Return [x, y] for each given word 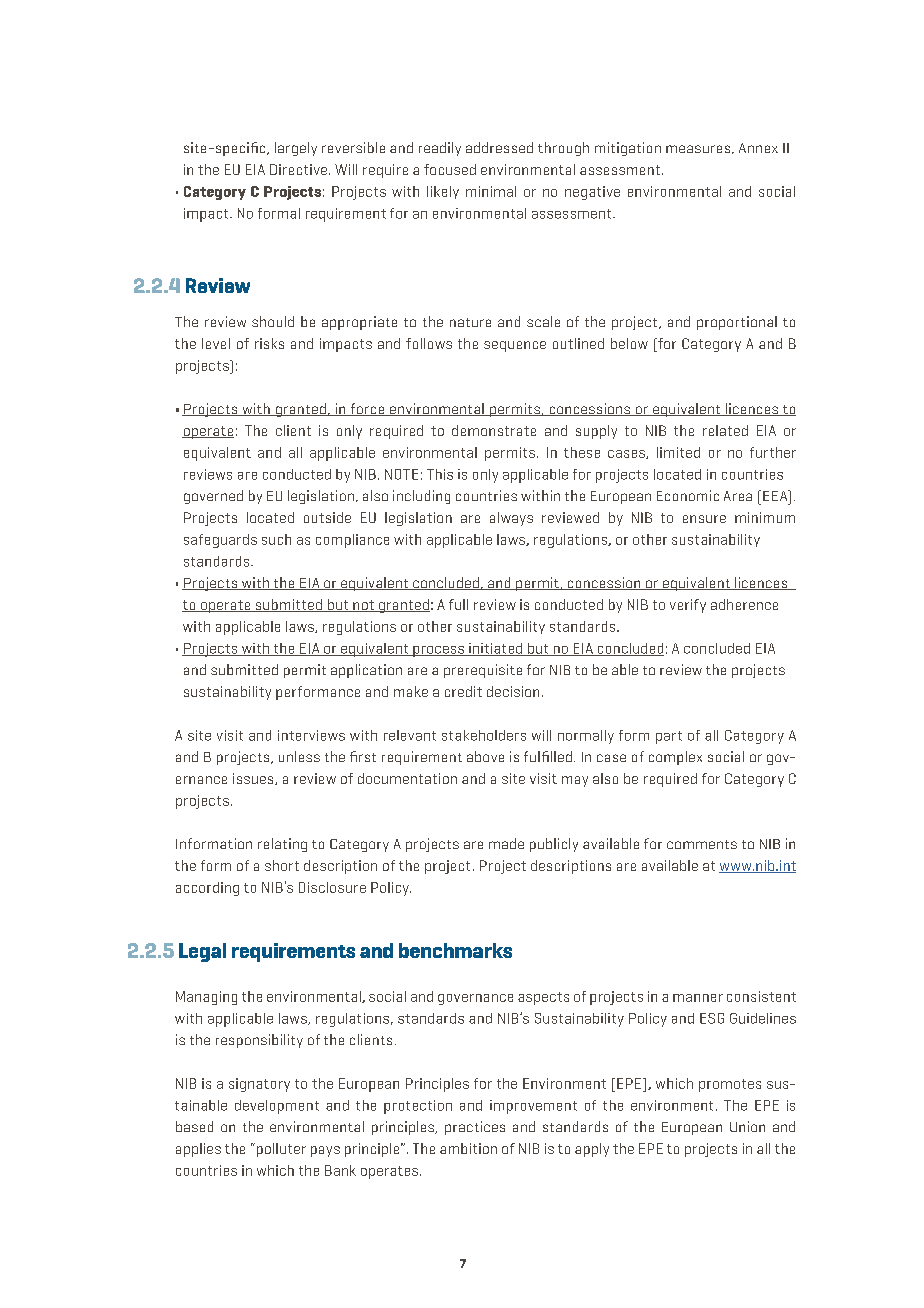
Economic [688, 495]
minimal [491, 191]
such [276, 539]
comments [702, 844]
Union [747, 1126]
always [511, 519]
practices [475, 1128]
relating [282, 845]
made [506, 843]
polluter [280, 1150]
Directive [298, 169]
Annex [758, 148]
